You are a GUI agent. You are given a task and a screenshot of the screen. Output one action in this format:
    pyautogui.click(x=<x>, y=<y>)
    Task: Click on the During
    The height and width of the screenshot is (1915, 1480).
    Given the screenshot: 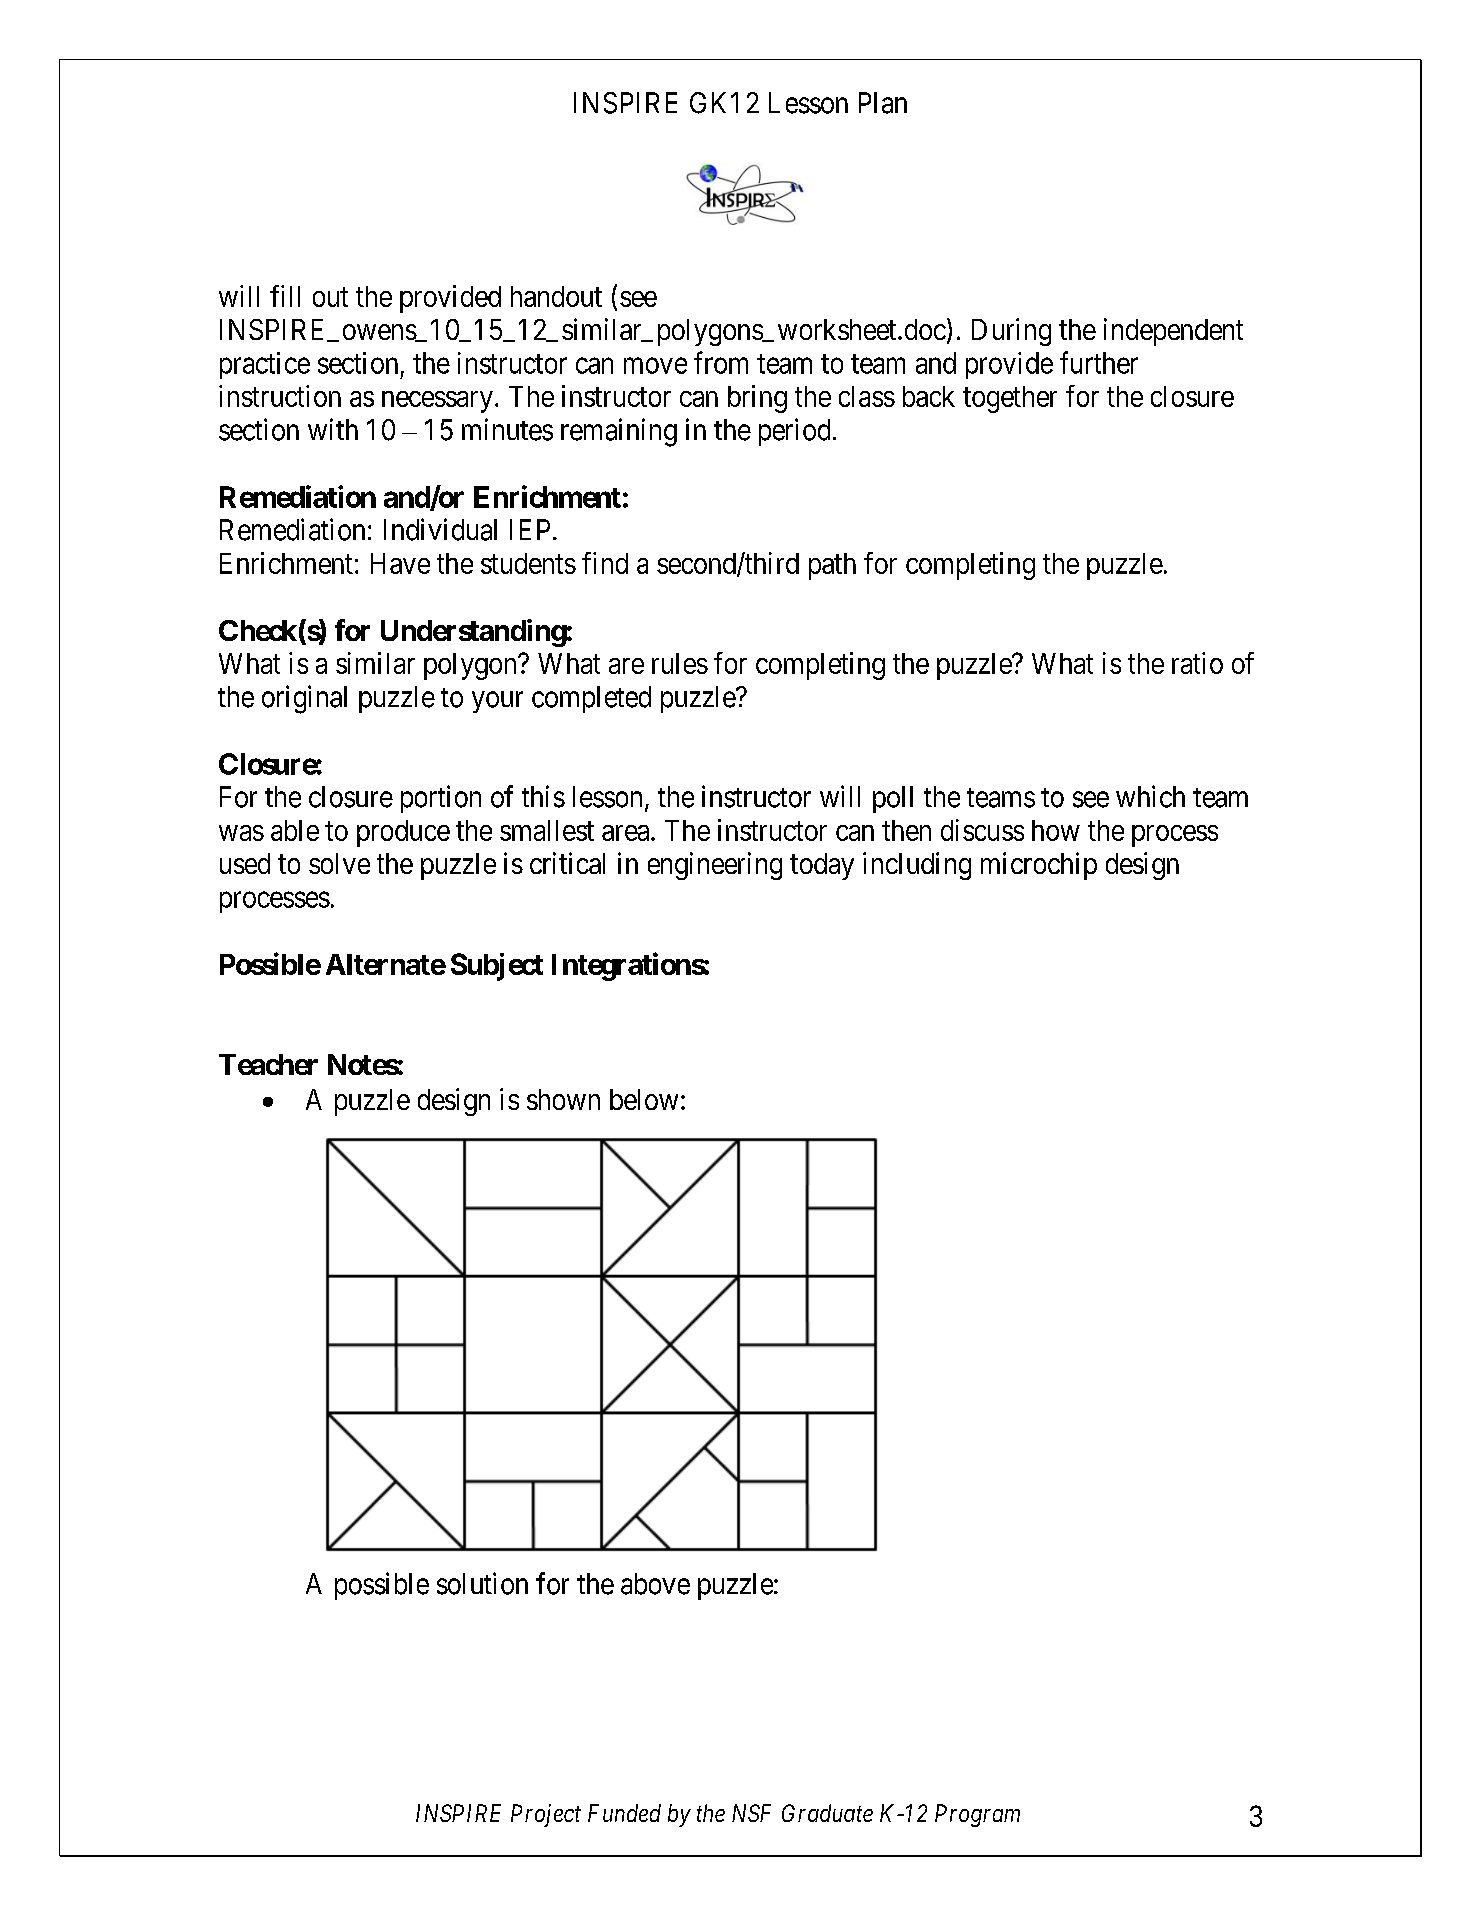 What is the action you would take?
    pyautogui.click(x=1011, y=332)
